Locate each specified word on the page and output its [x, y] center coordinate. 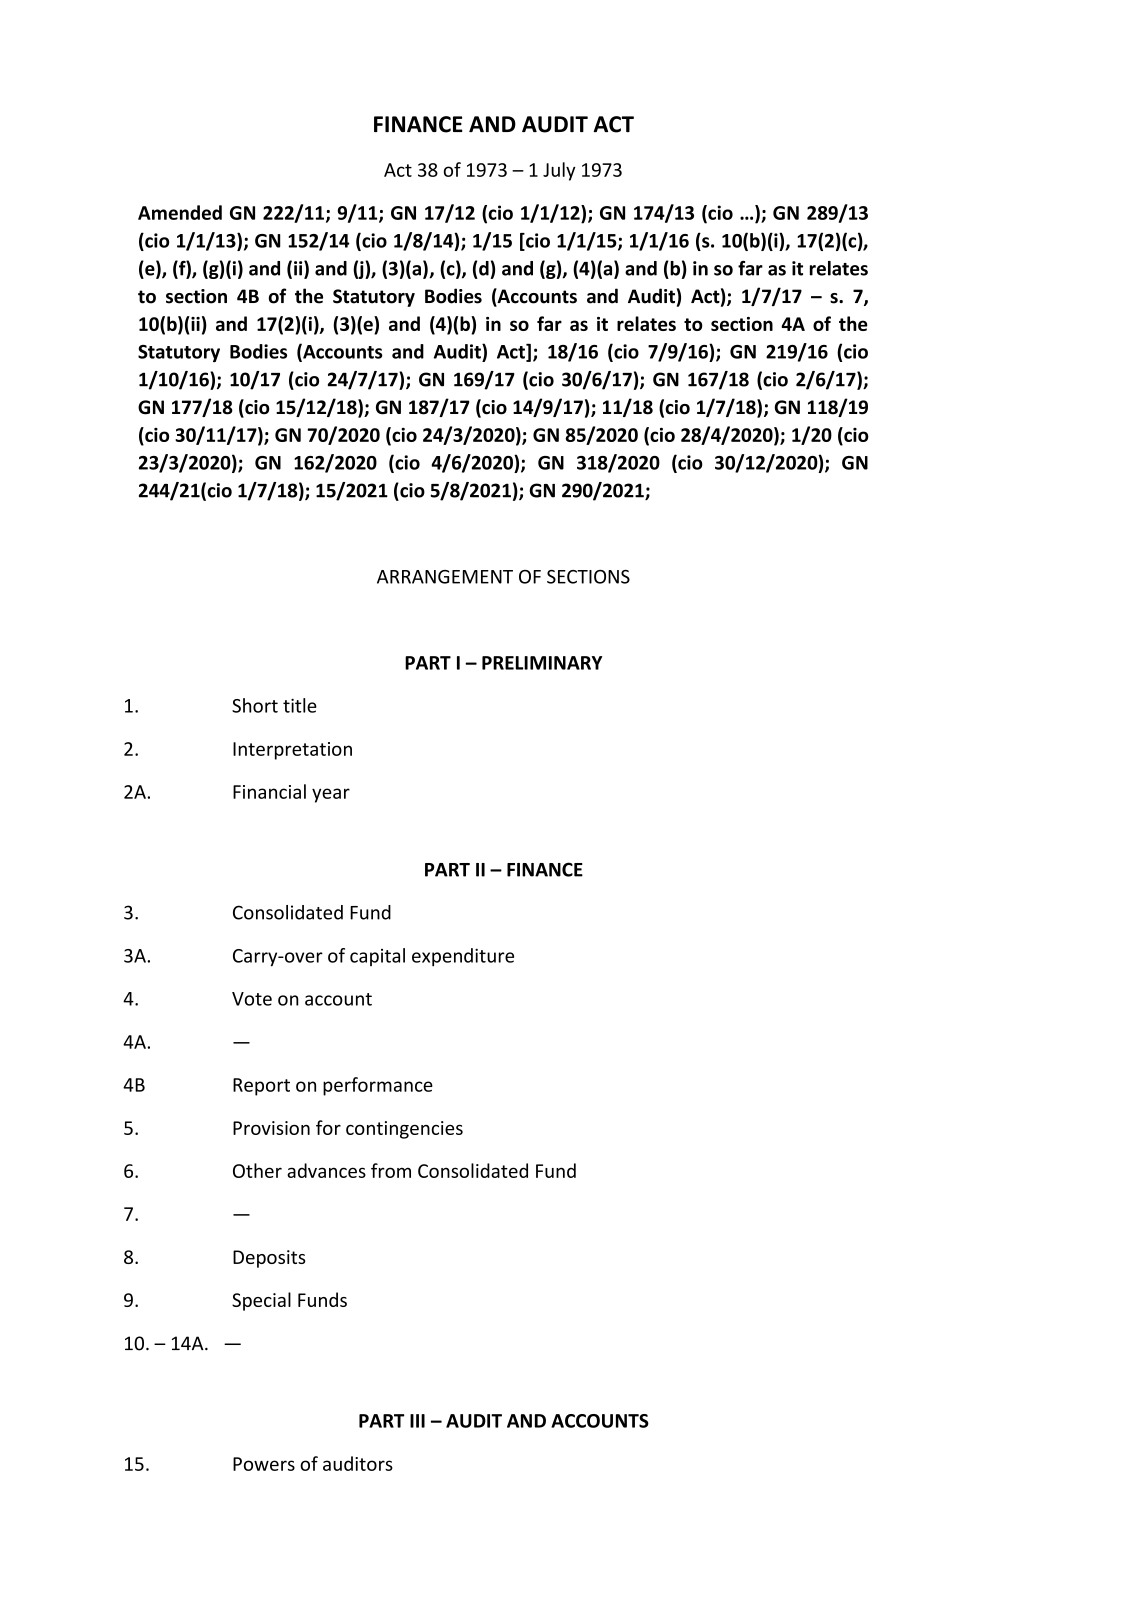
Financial [269, 791]
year [331, 795]
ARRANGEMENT [445, 577]
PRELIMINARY [542, 663]
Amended [180, 212]
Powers [264, 1464]
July [559, 171]
